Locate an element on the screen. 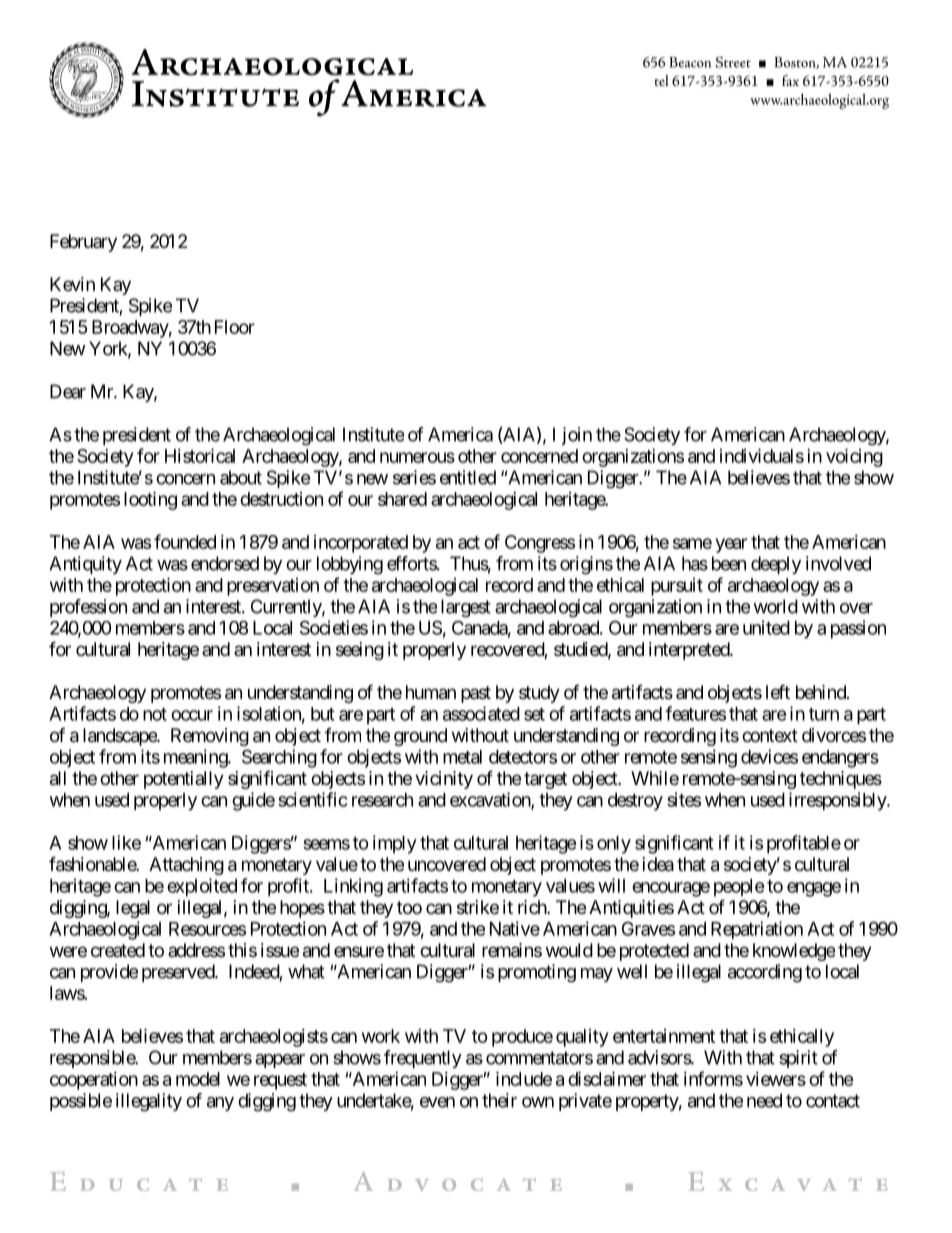  too is located at coordinates (409, 907).
